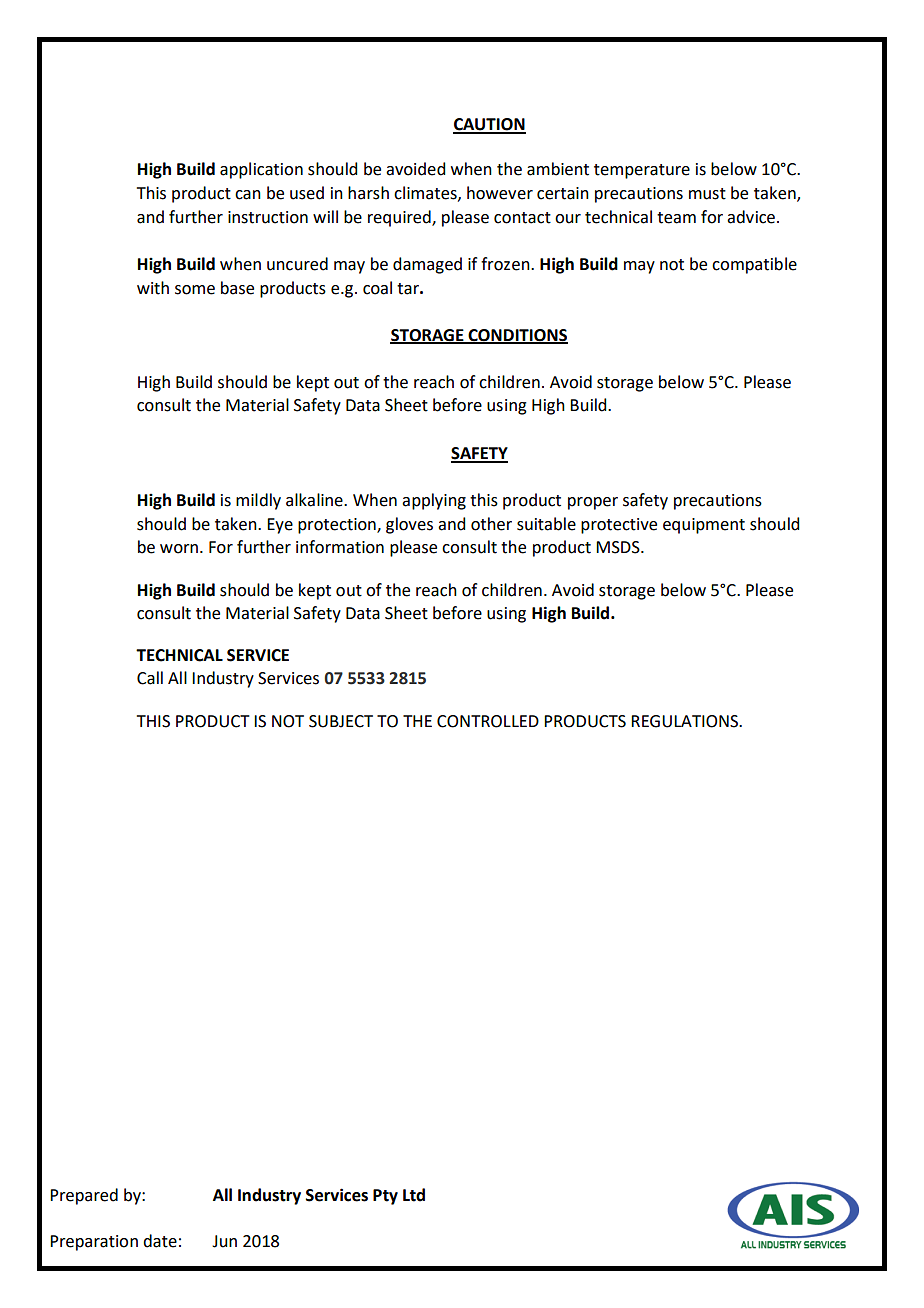 Image resolution: width=924 pixels, height=1308 pixels. What do you see at coordinates (488, 721) in the screenshot?
I see `CONTROLLED` at bounding box center [488, 721].
